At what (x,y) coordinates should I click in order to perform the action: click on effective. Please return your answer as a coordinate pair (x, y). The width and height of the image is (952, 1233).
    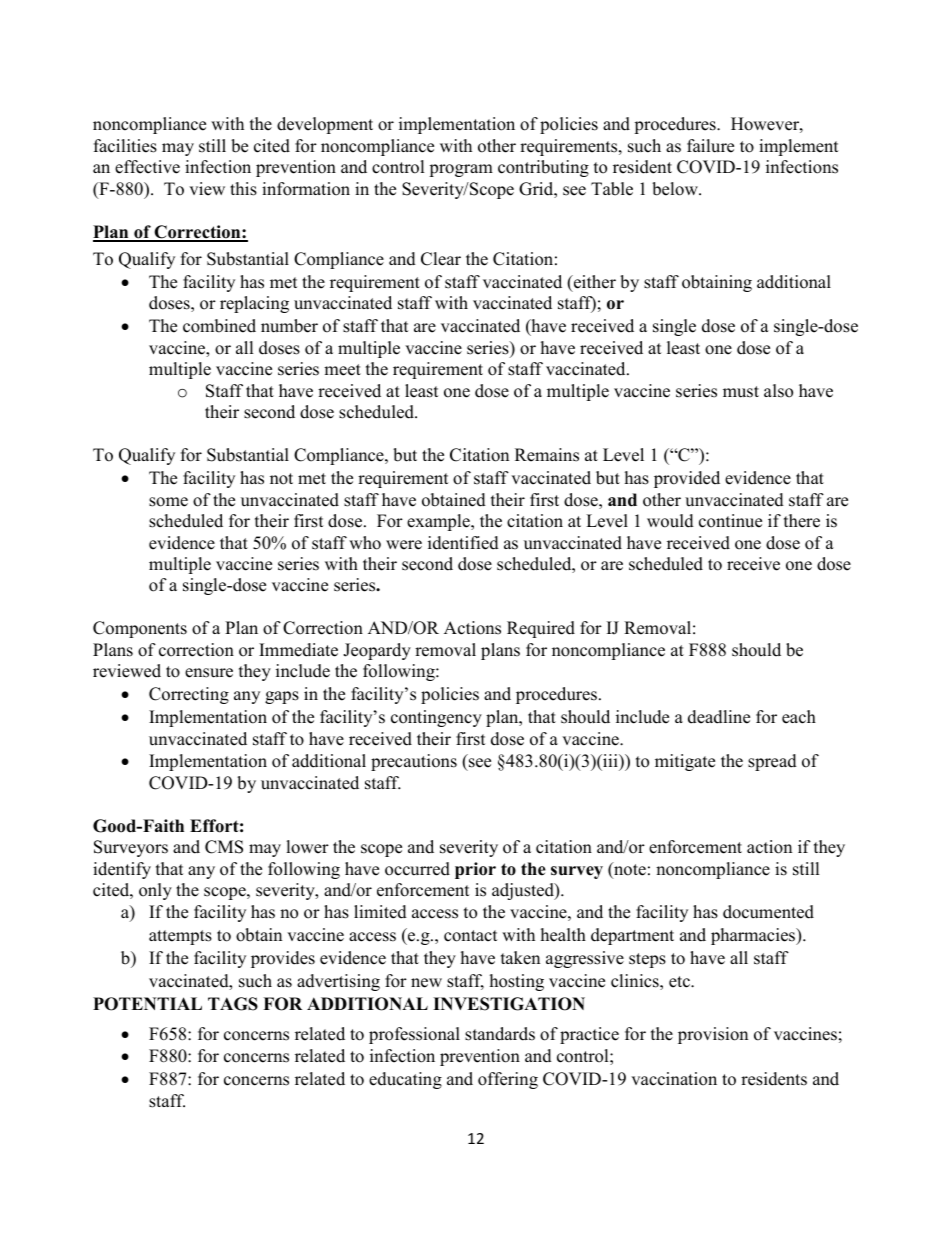
    Looking at the image, I should click on (147, 167).
